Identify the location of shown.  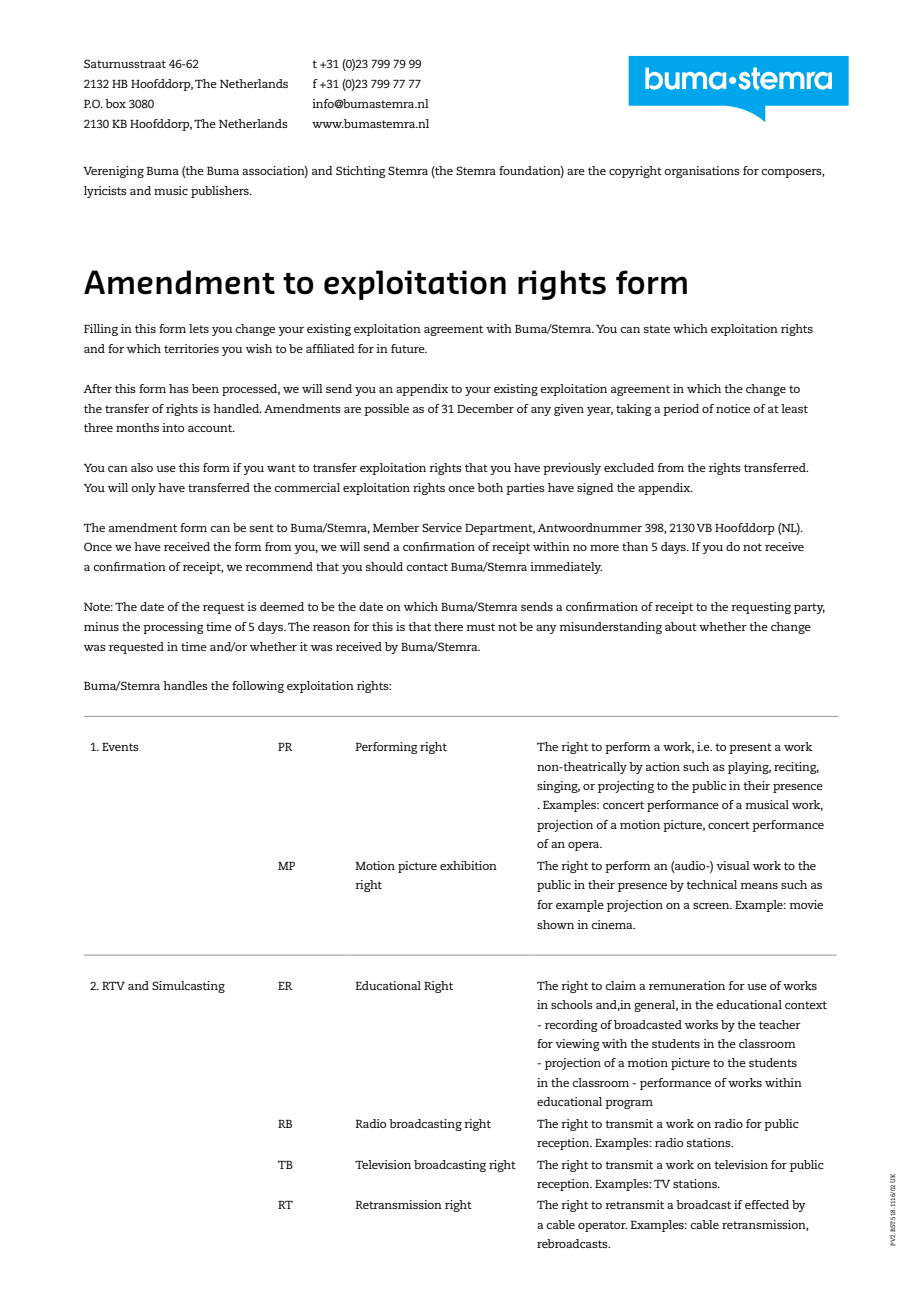
(555, 924).
